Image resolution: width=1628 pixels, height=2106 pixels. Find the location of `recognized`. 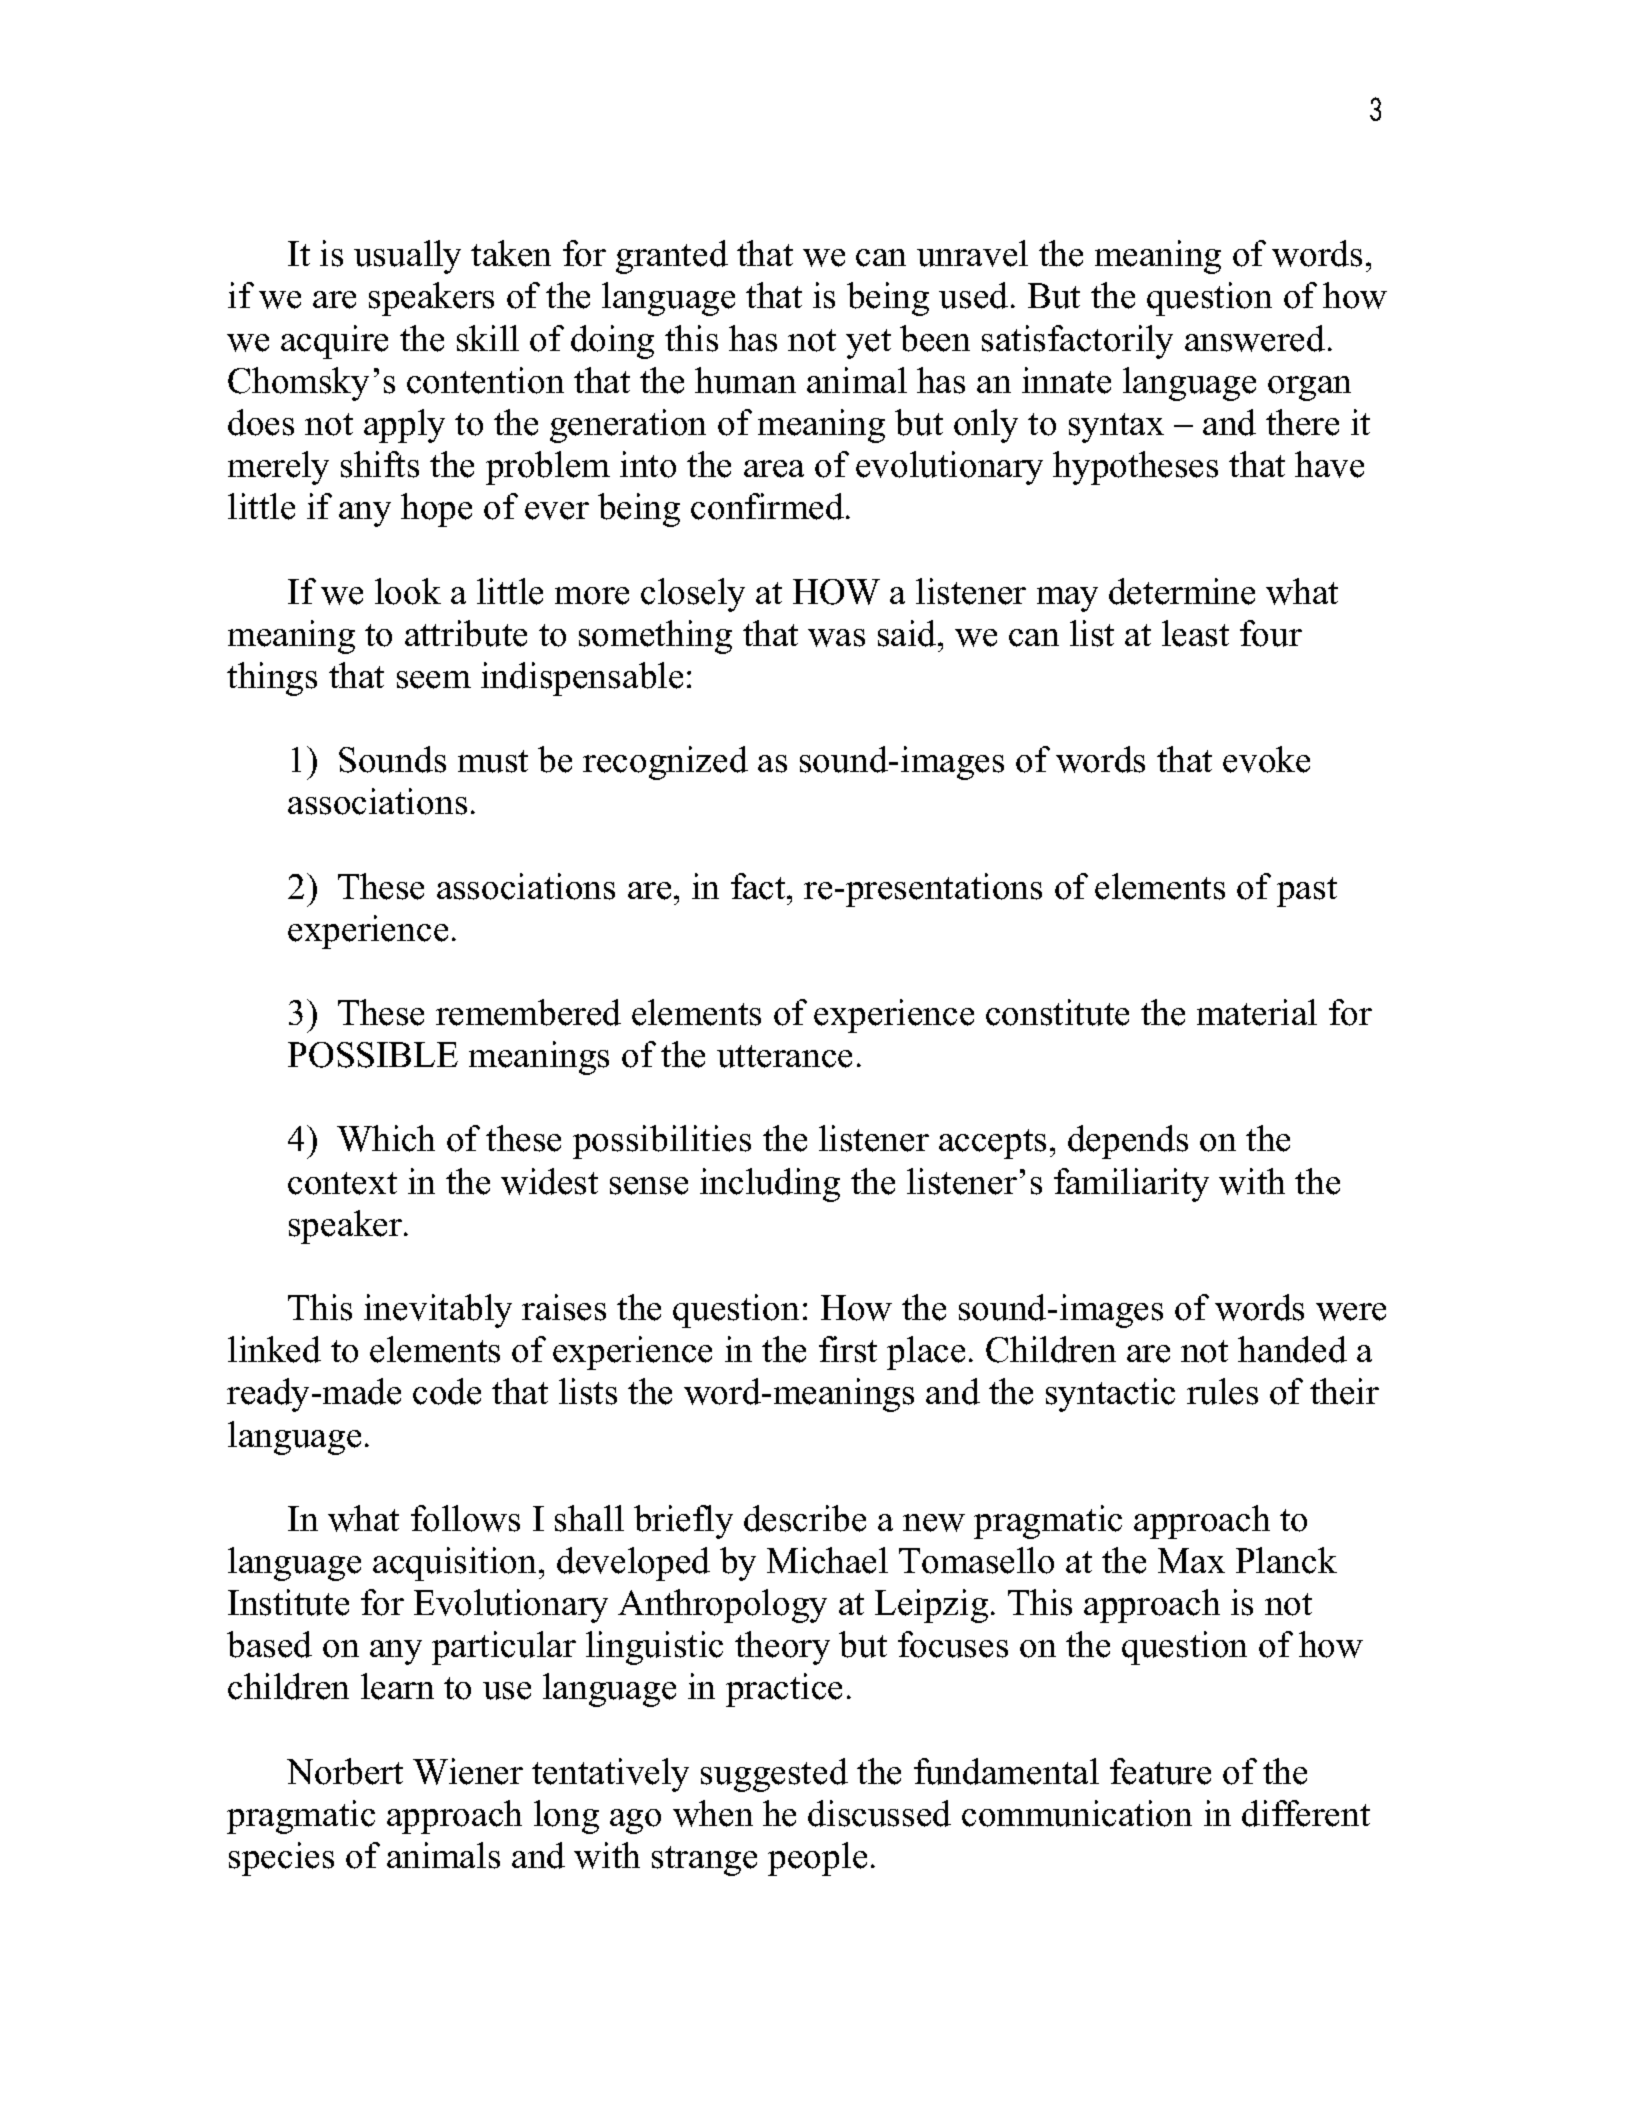

recognized is located at coordinates (665, 763).
